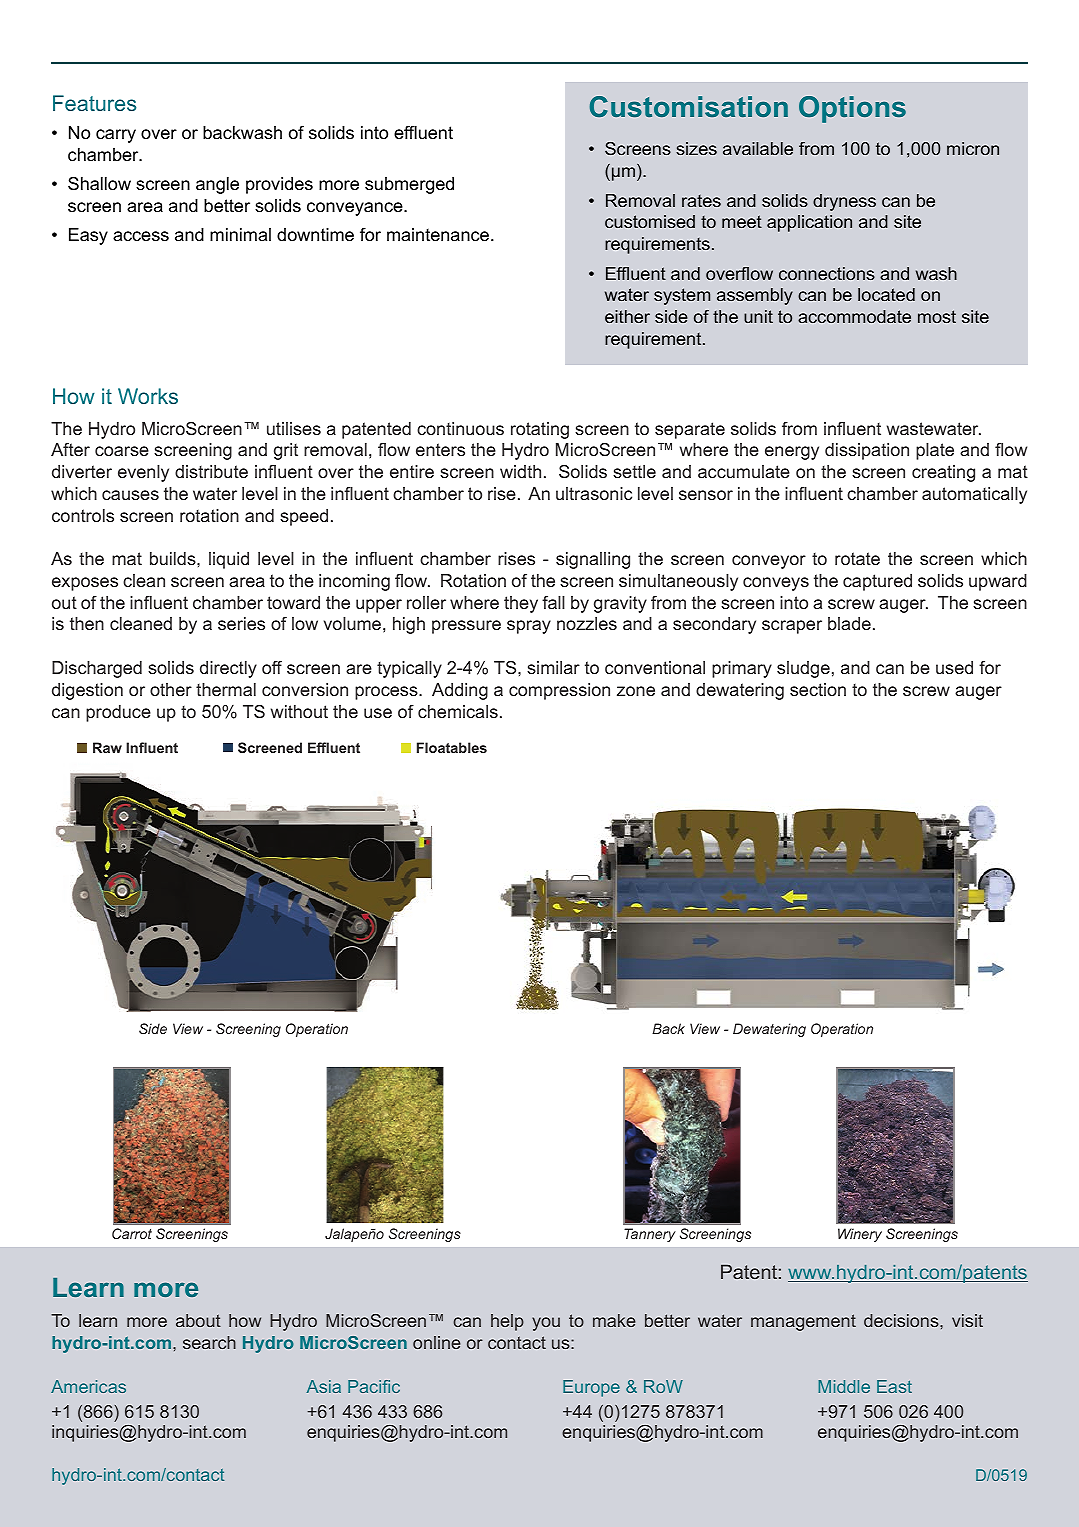 This screenshot has width=1079, height=1527. Describe the element at coordinates (852, 109) in the screenshot. I see `Options` at that location.
